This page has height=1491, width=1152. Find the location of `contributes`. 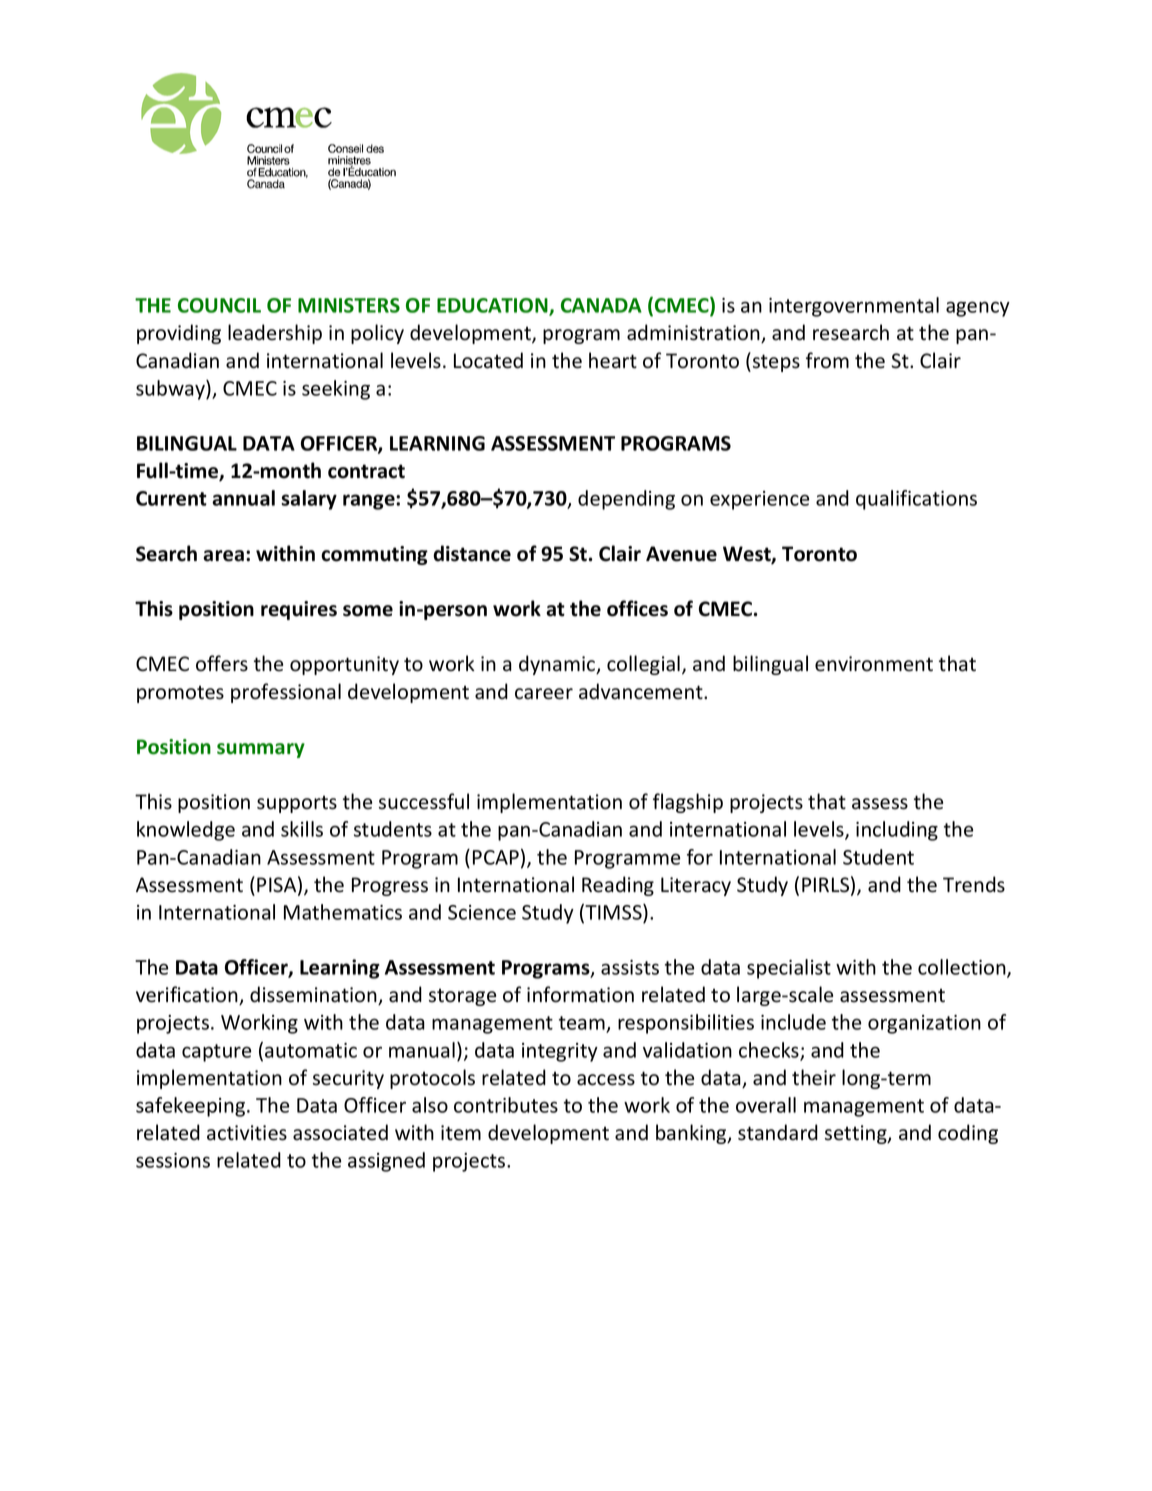

contributes is located at coordinates (506, 1105).
